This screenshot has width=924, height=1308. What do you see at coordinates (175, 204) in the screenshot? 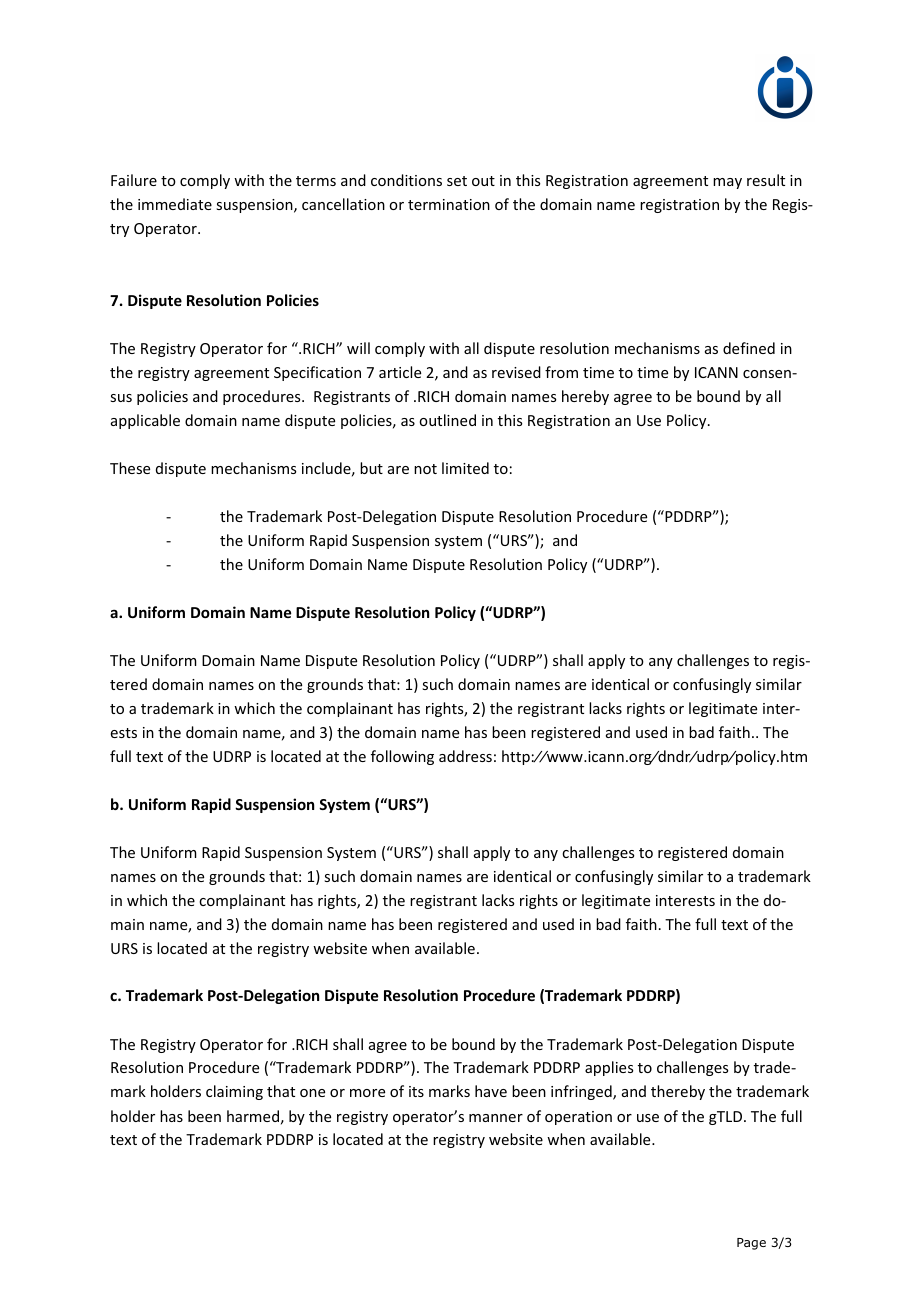
I see `immediate` at bounding box center [175, 204].
